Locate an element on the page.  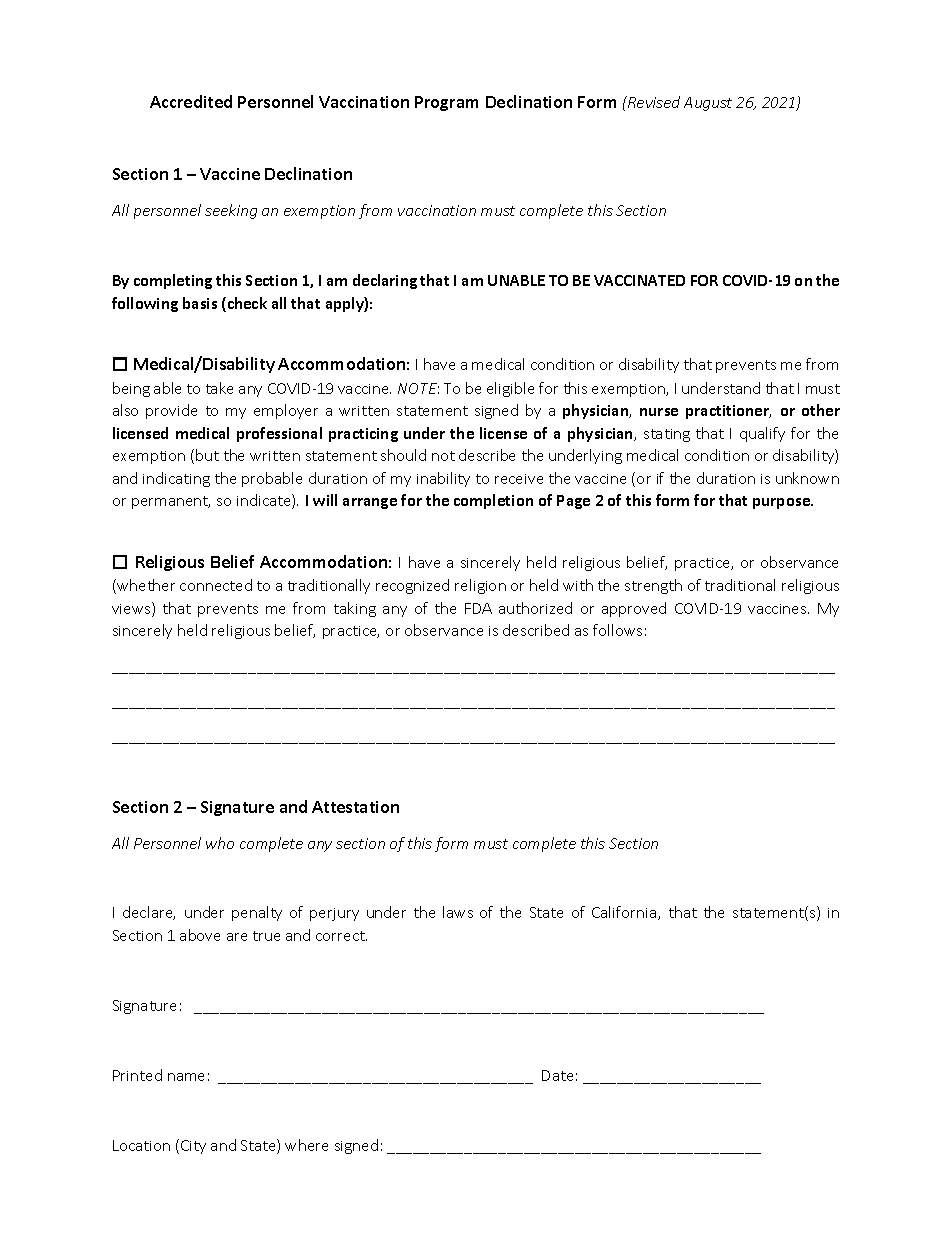
California is located at coordinates (625, 913).
